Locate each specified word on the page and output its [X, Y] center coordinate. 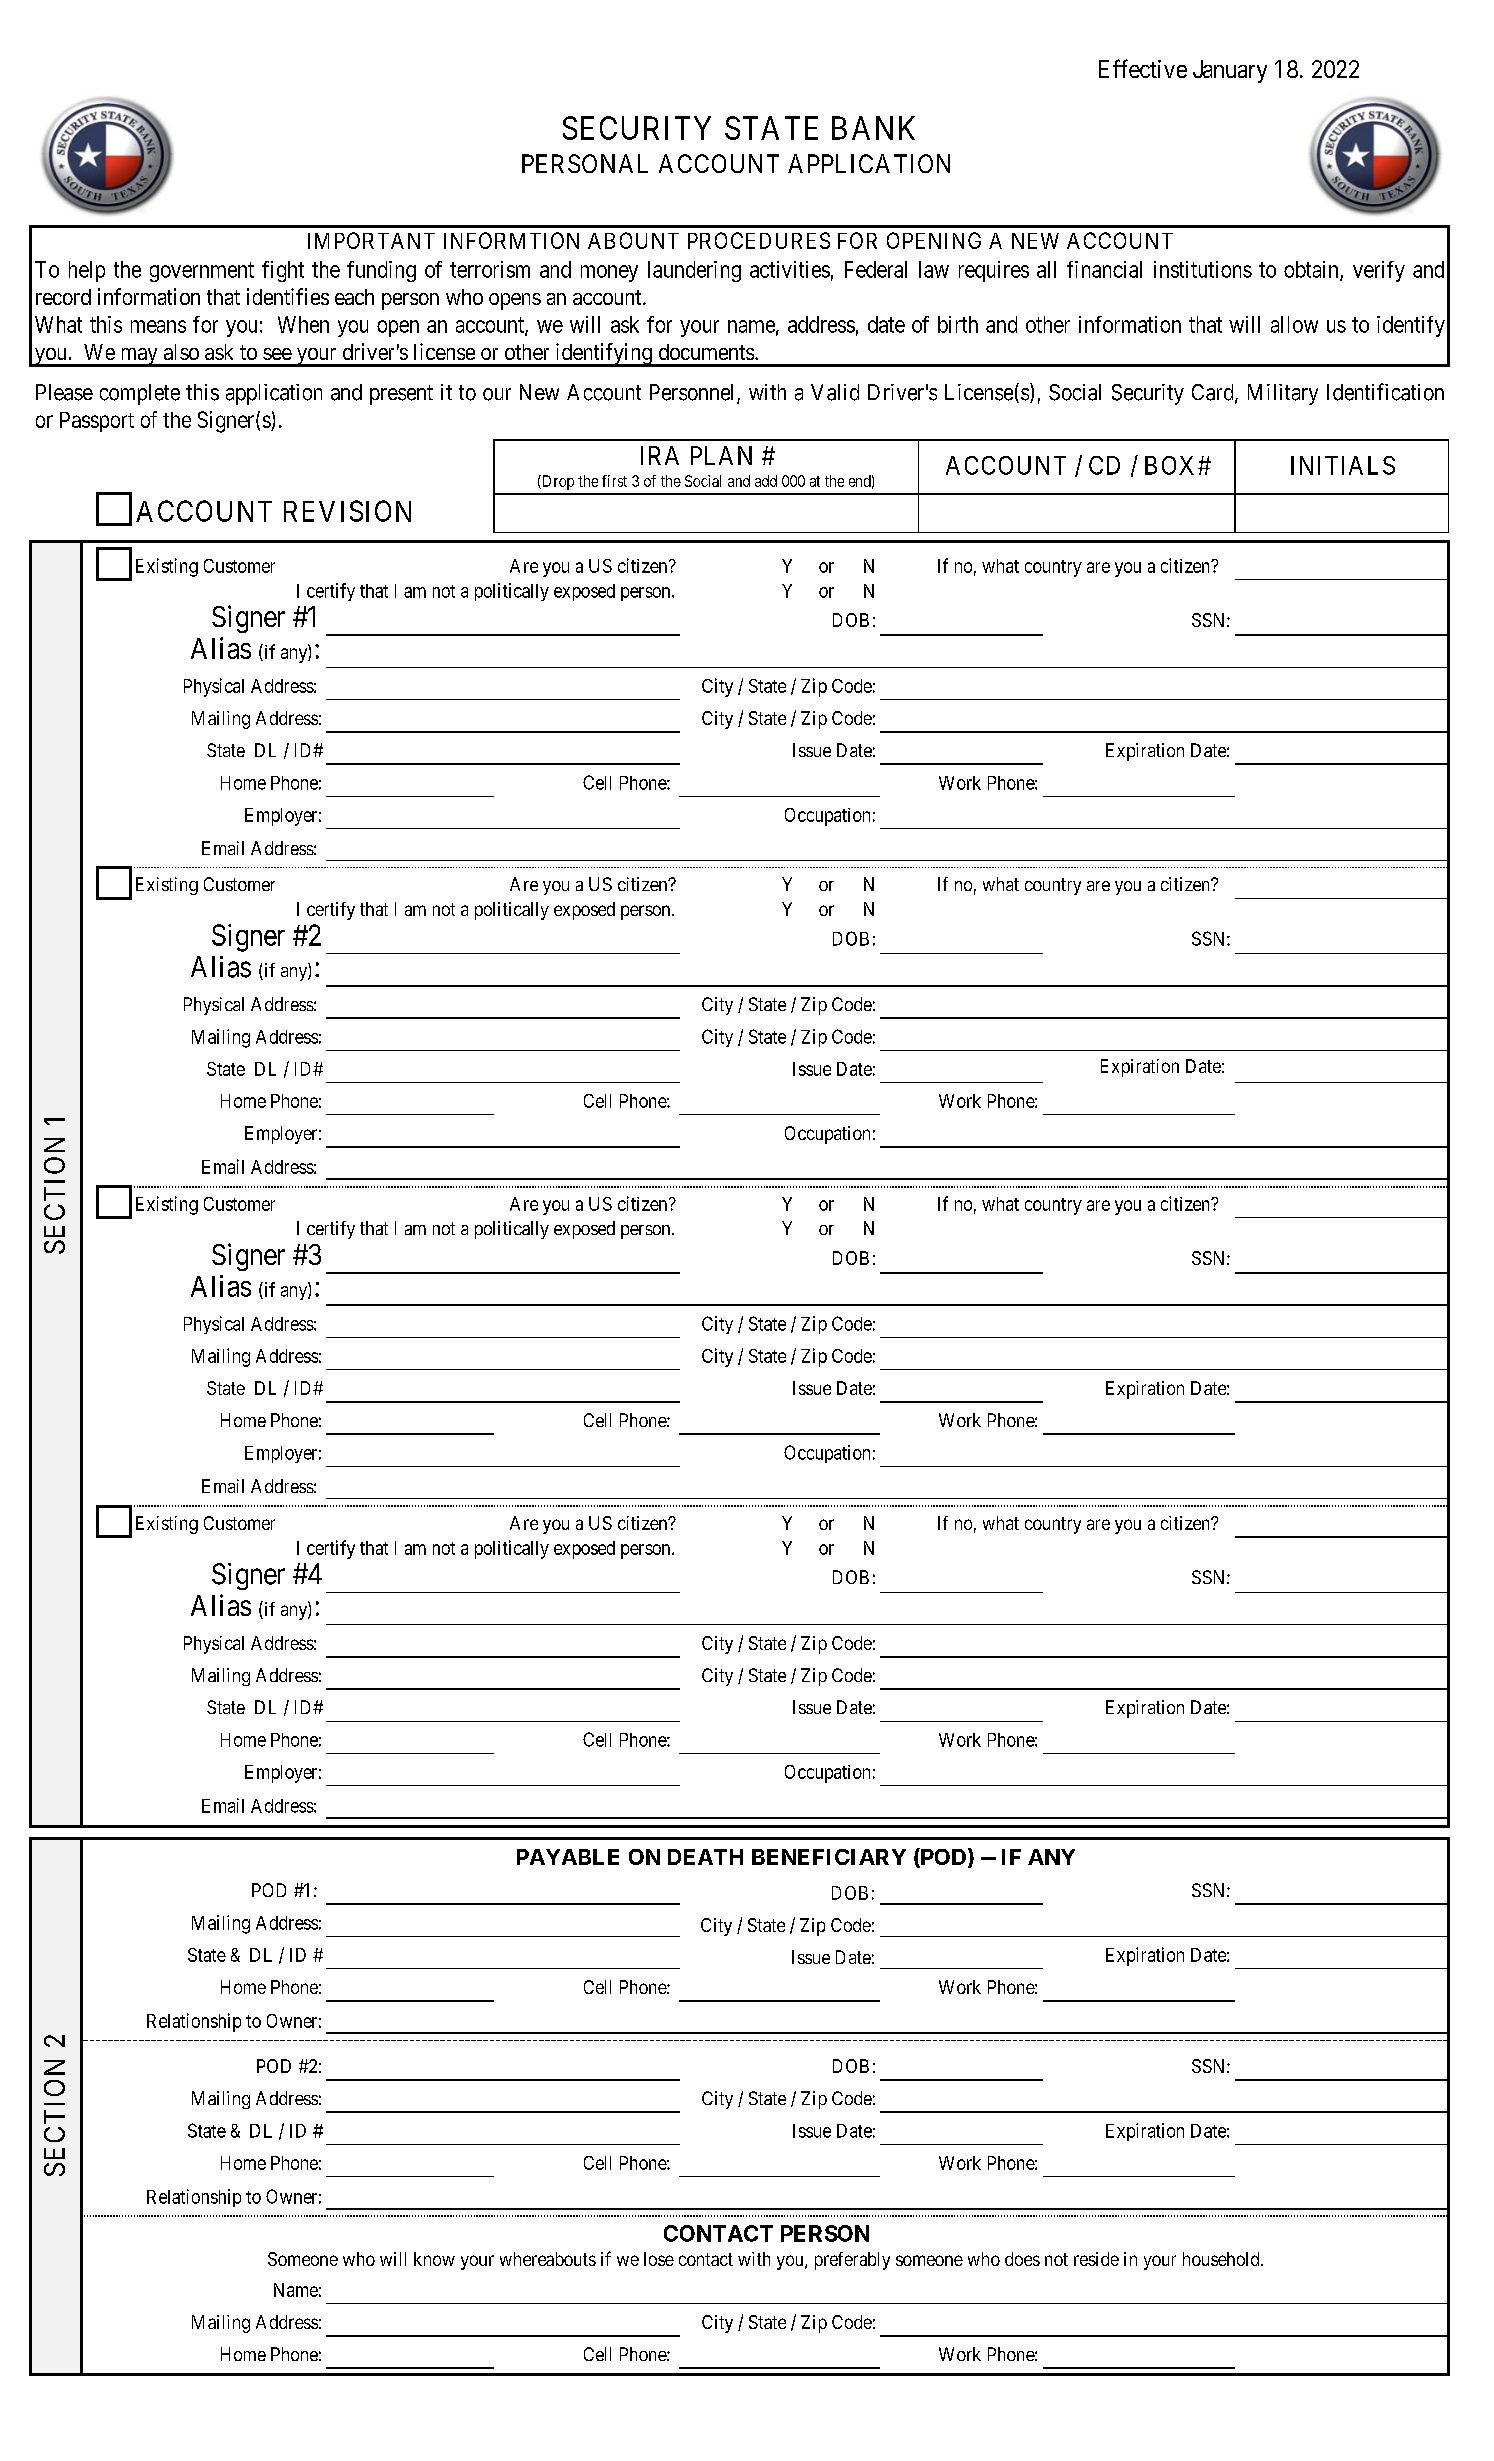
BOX [1172, 465]
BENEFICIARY [829, 1857]
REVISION [347, 511]
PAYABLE [568, 1857]
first [614, 481]
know [434, 2259]
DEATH [705, 1857]
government [202, 272]
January [1230, 71]
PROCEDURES [759, 240]
